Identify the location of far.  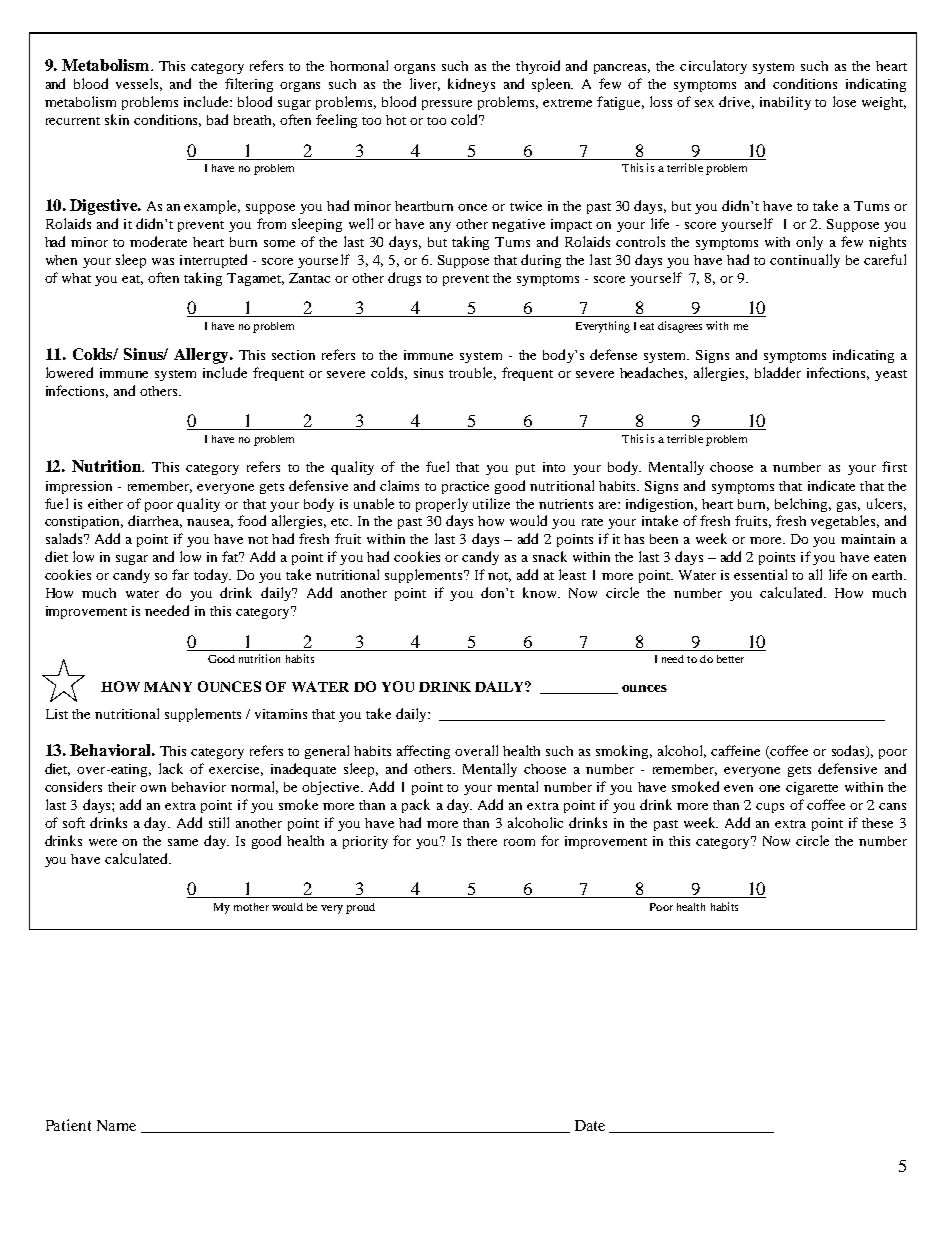
(180, 574).
